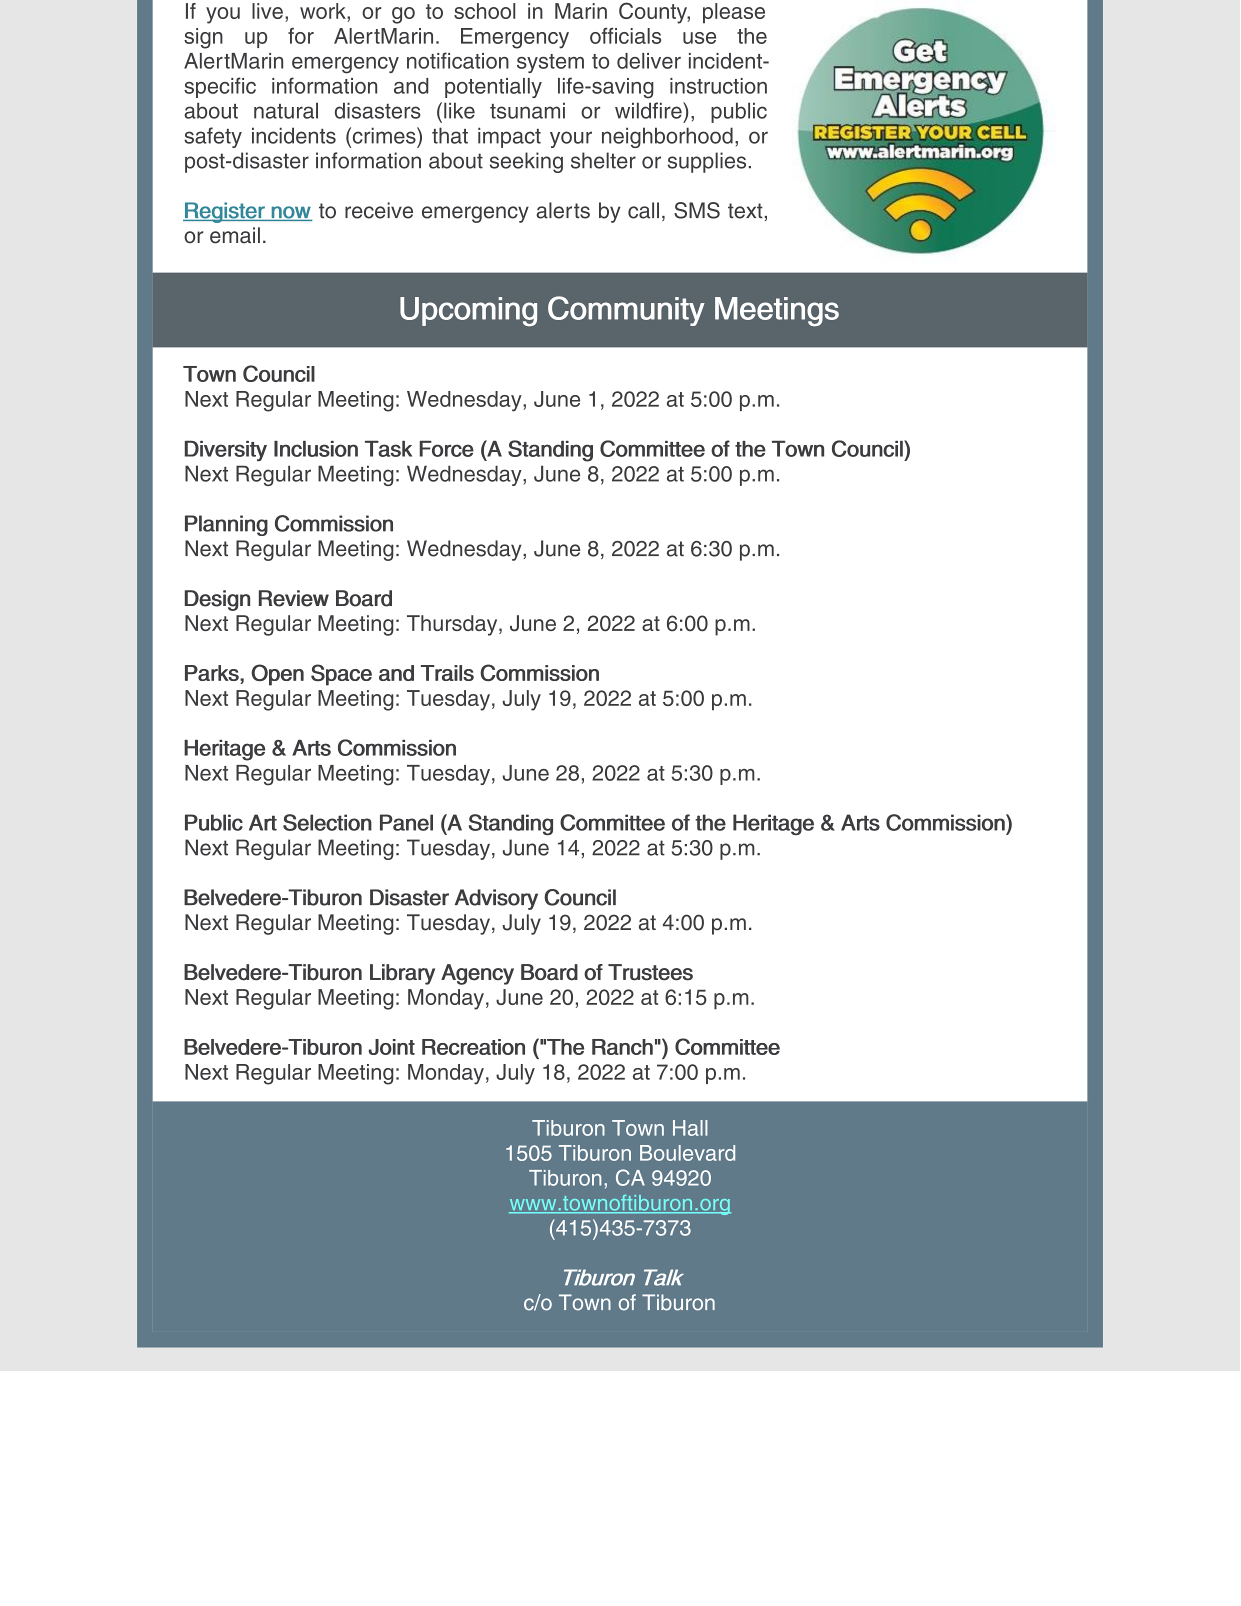 Image resolution: width=1241 pixels, height=1606 pixels. I want to click on Community, so click(626, 311).
